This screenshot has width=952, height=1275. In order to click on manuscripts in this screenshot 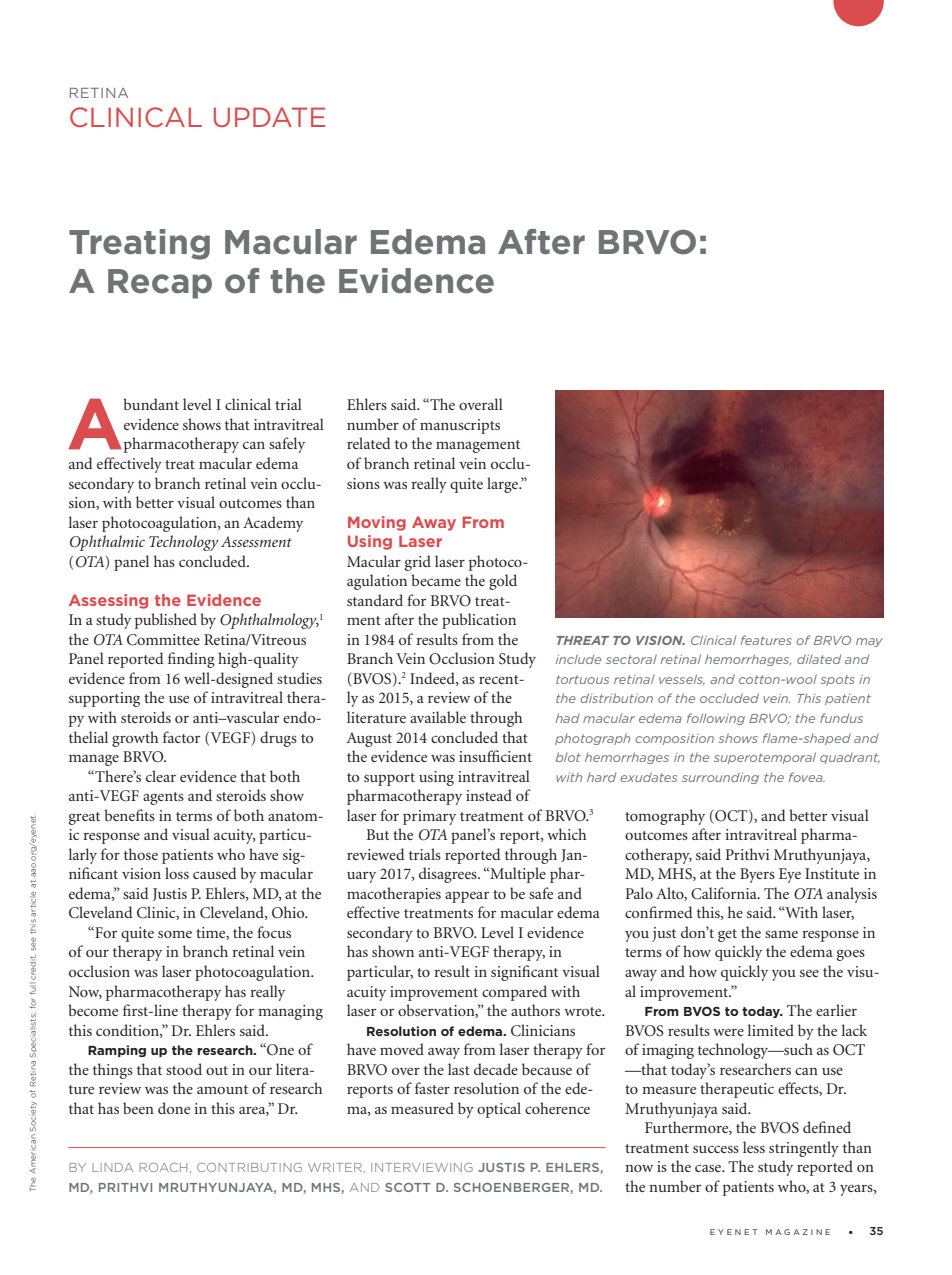, I will do `click(460, 426)`.
